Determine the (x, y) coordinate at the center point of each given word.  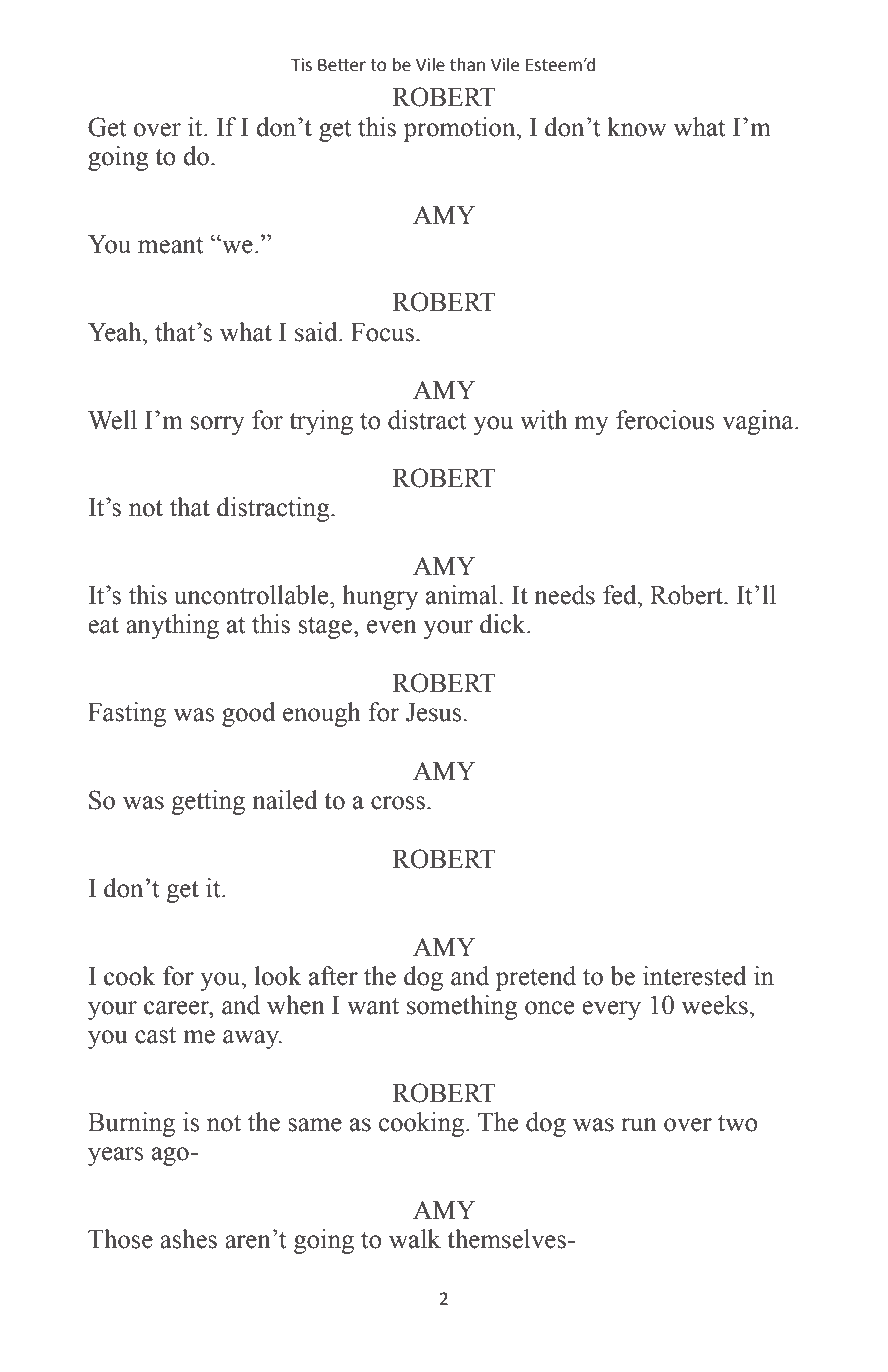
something (462, 1007)
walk (415, 1239)
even (392, 627)
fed (621, 595)
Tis (301, 65)
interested (694, 976)
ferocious (665, 420)
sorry (218, 425)
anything (172, 626)
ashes (188, 1239)
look (278, 976)
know (636, 127)
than (467, 65)
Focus (382, 332)
